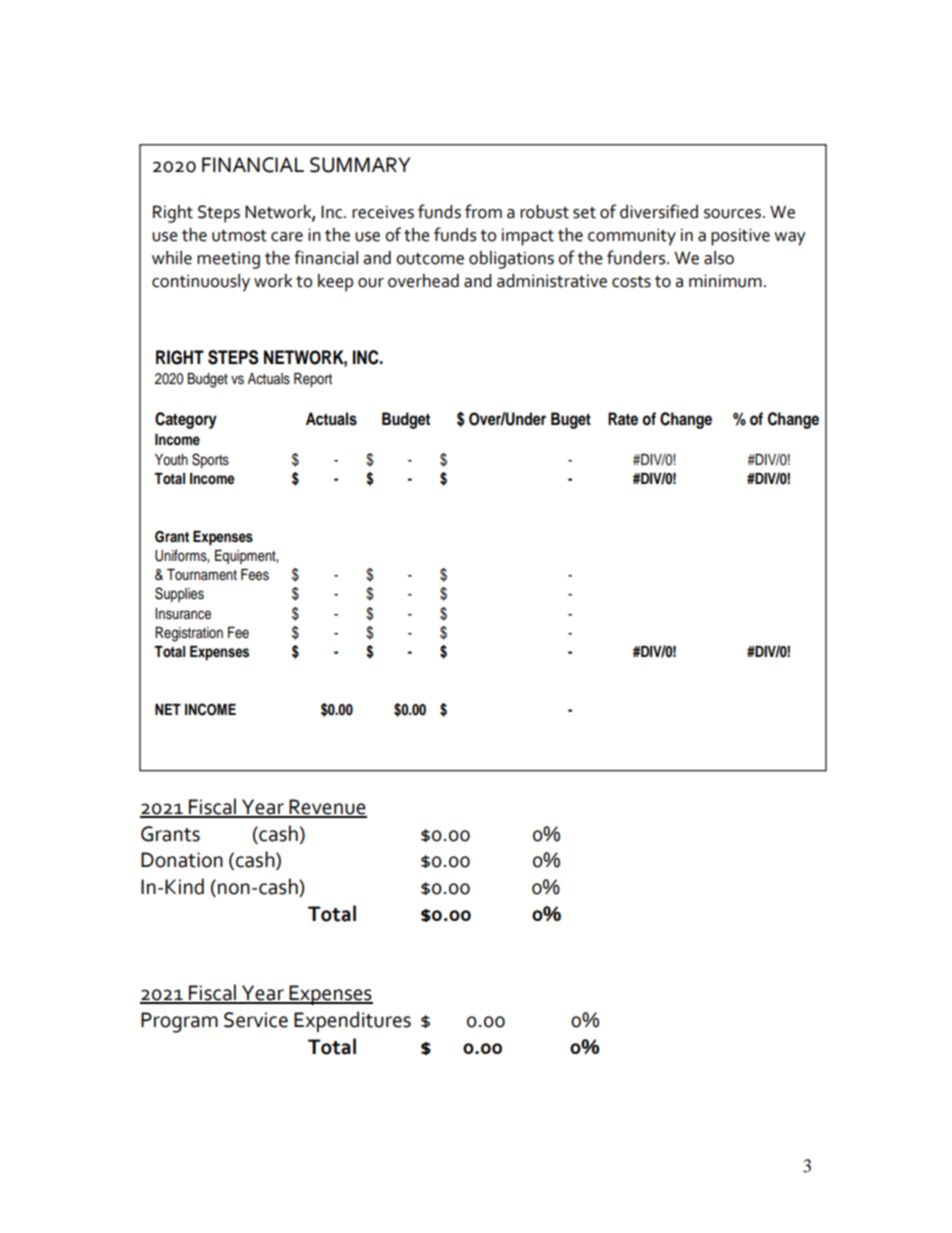 The height and width of the screenshot is (1233, 952). Describe the element at coordinates (256, 1020) in the screenshot. I see `Service` at that location.
